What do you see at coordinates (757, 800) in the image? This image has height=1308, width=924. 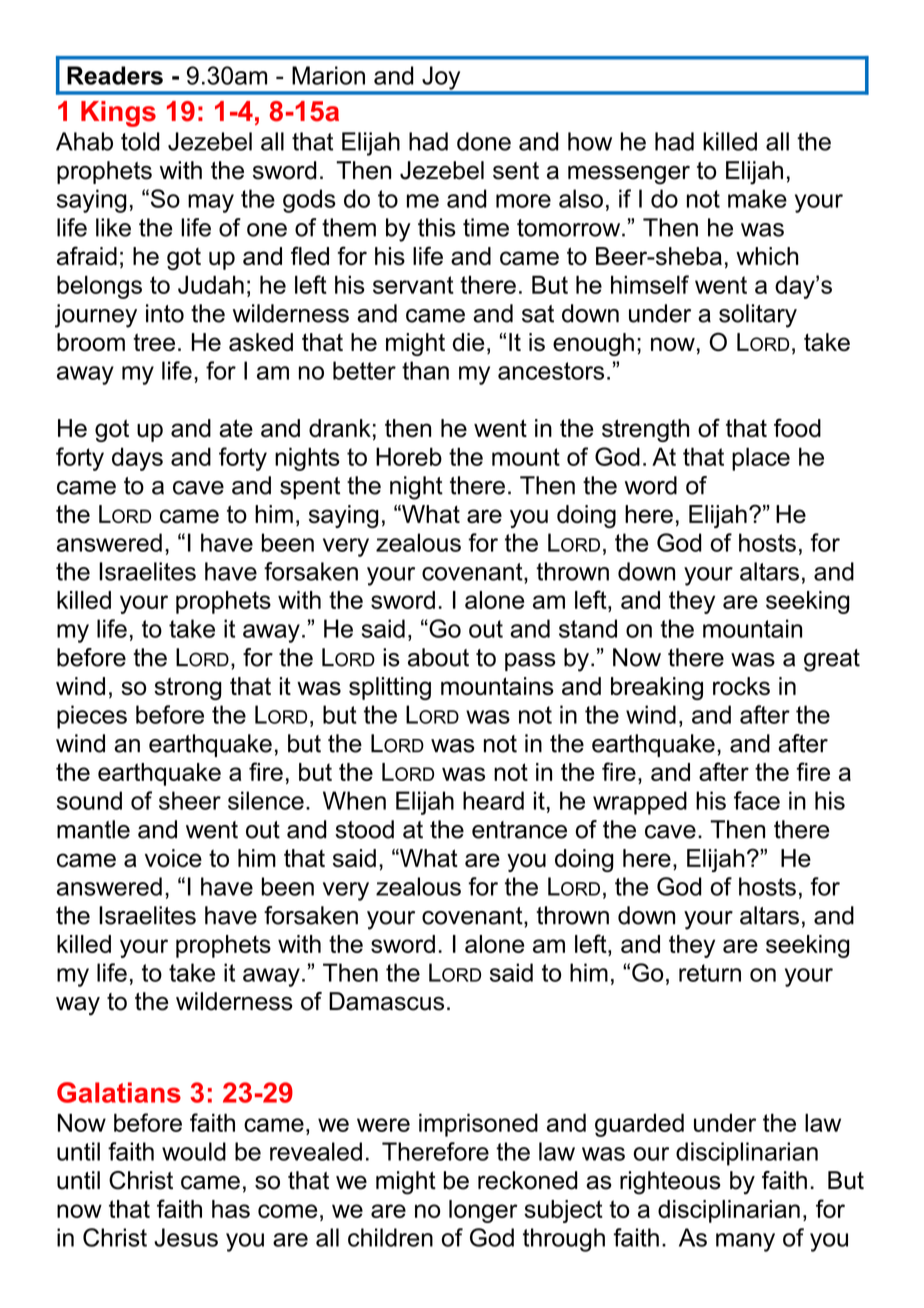 I see `face` at bounding box center [757, 800].
